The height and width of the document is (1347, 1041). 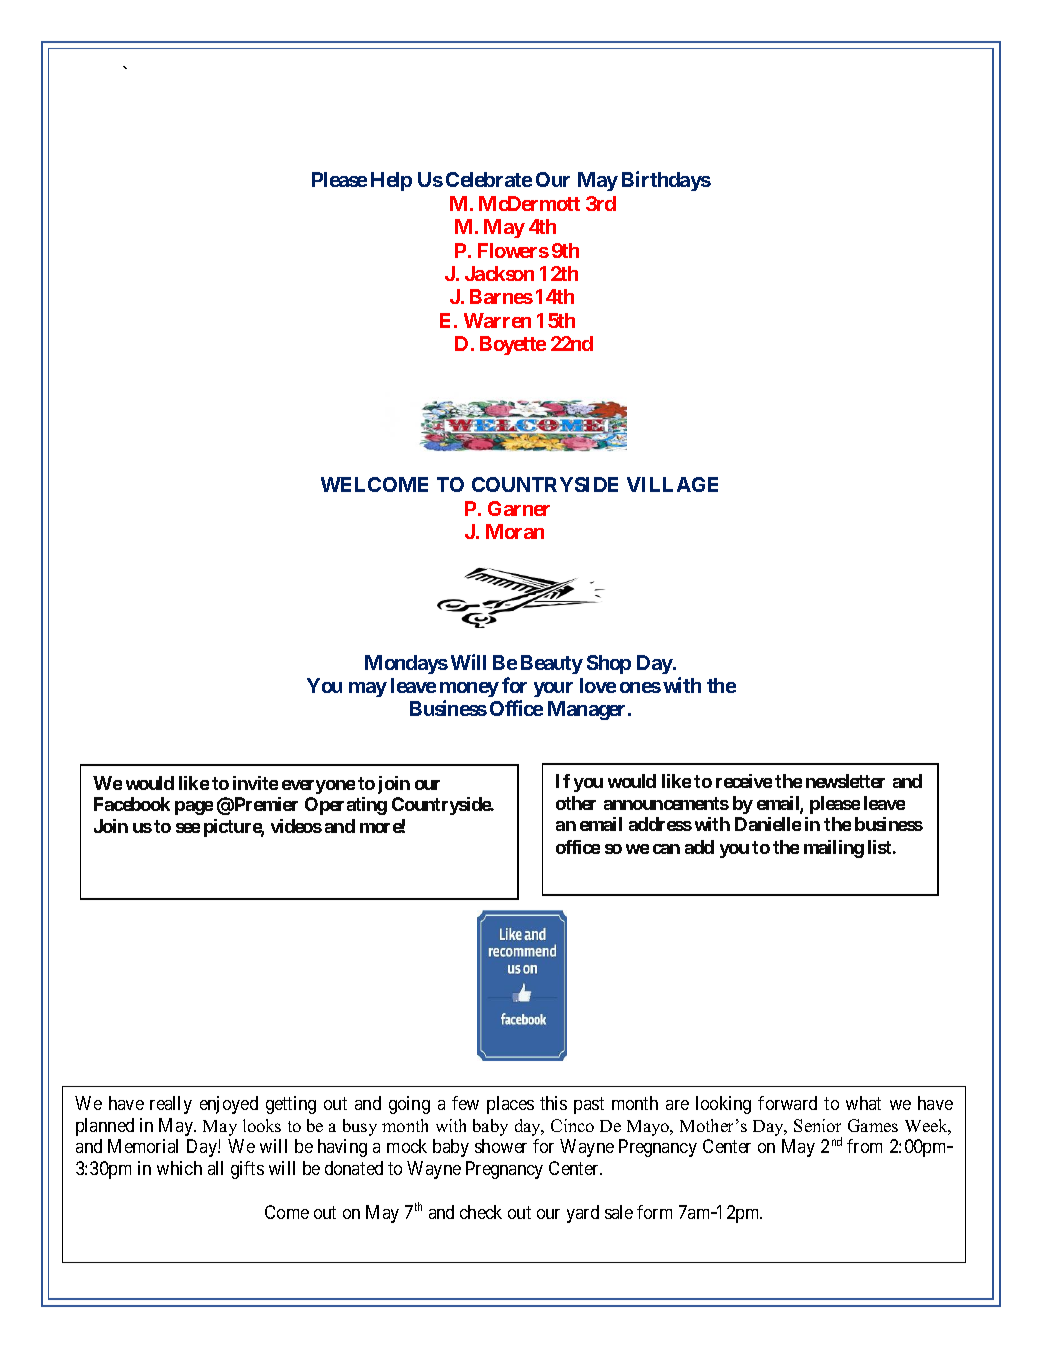 What do you see at coordinates (497, 320) in the document?
I see `Warren` at bounding box center [497, 320].
